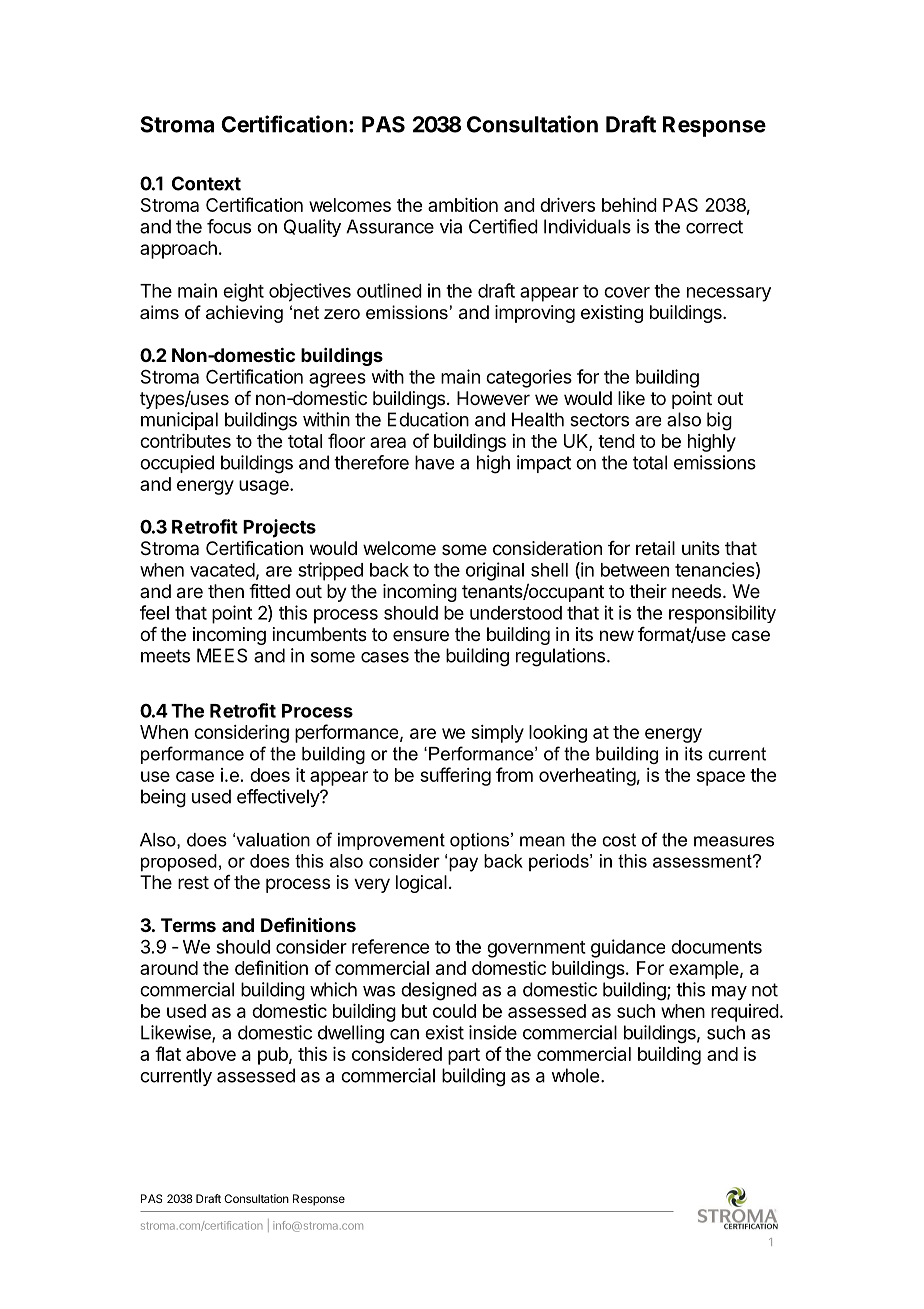 The height and width of the image is (1309, 924). Describe the element at coordinates (734, 841) in the image. I see `measures` at that location.
